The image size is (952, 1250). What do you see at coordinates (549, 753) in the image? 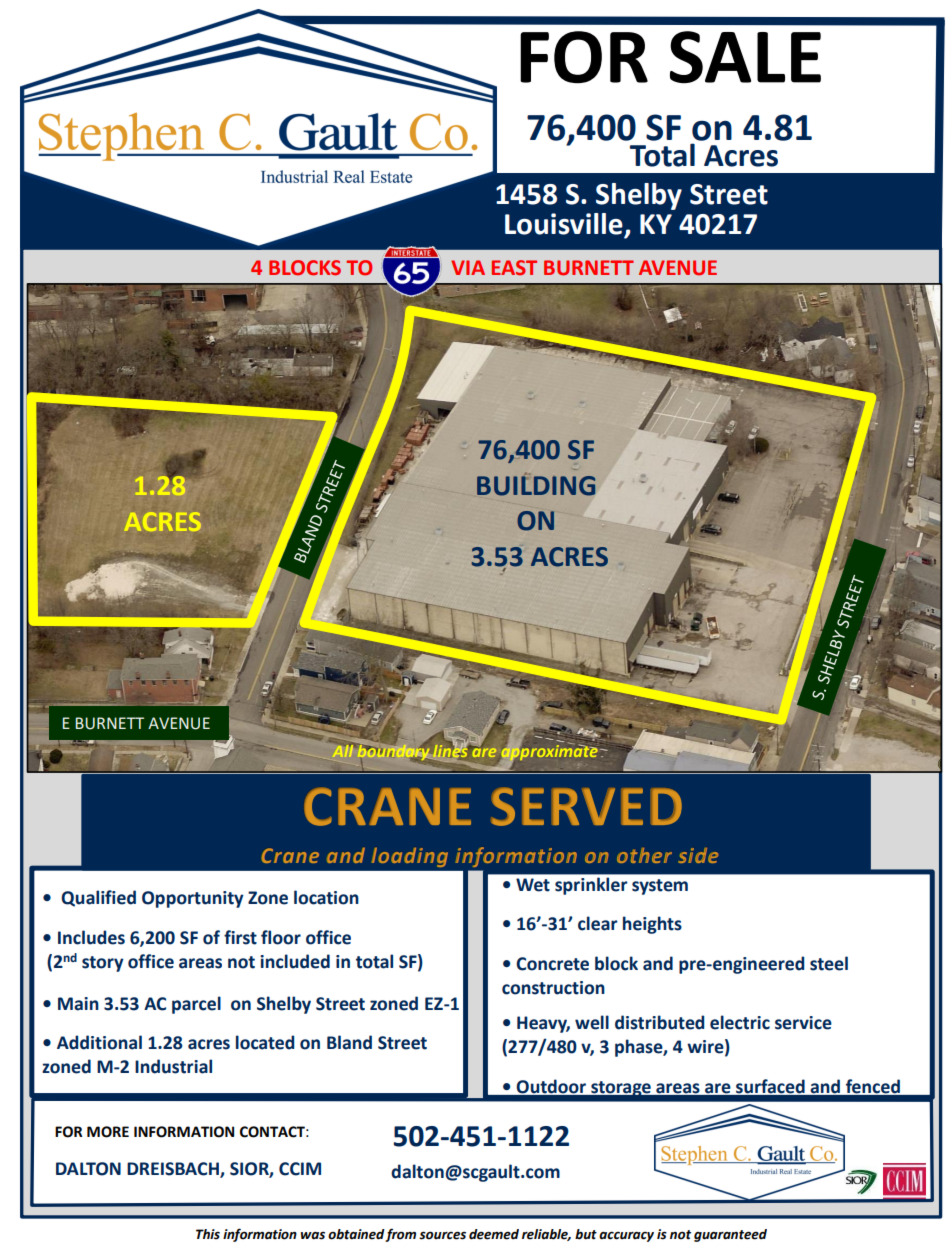
I see `approximate` at bounding box center [549, 753].
